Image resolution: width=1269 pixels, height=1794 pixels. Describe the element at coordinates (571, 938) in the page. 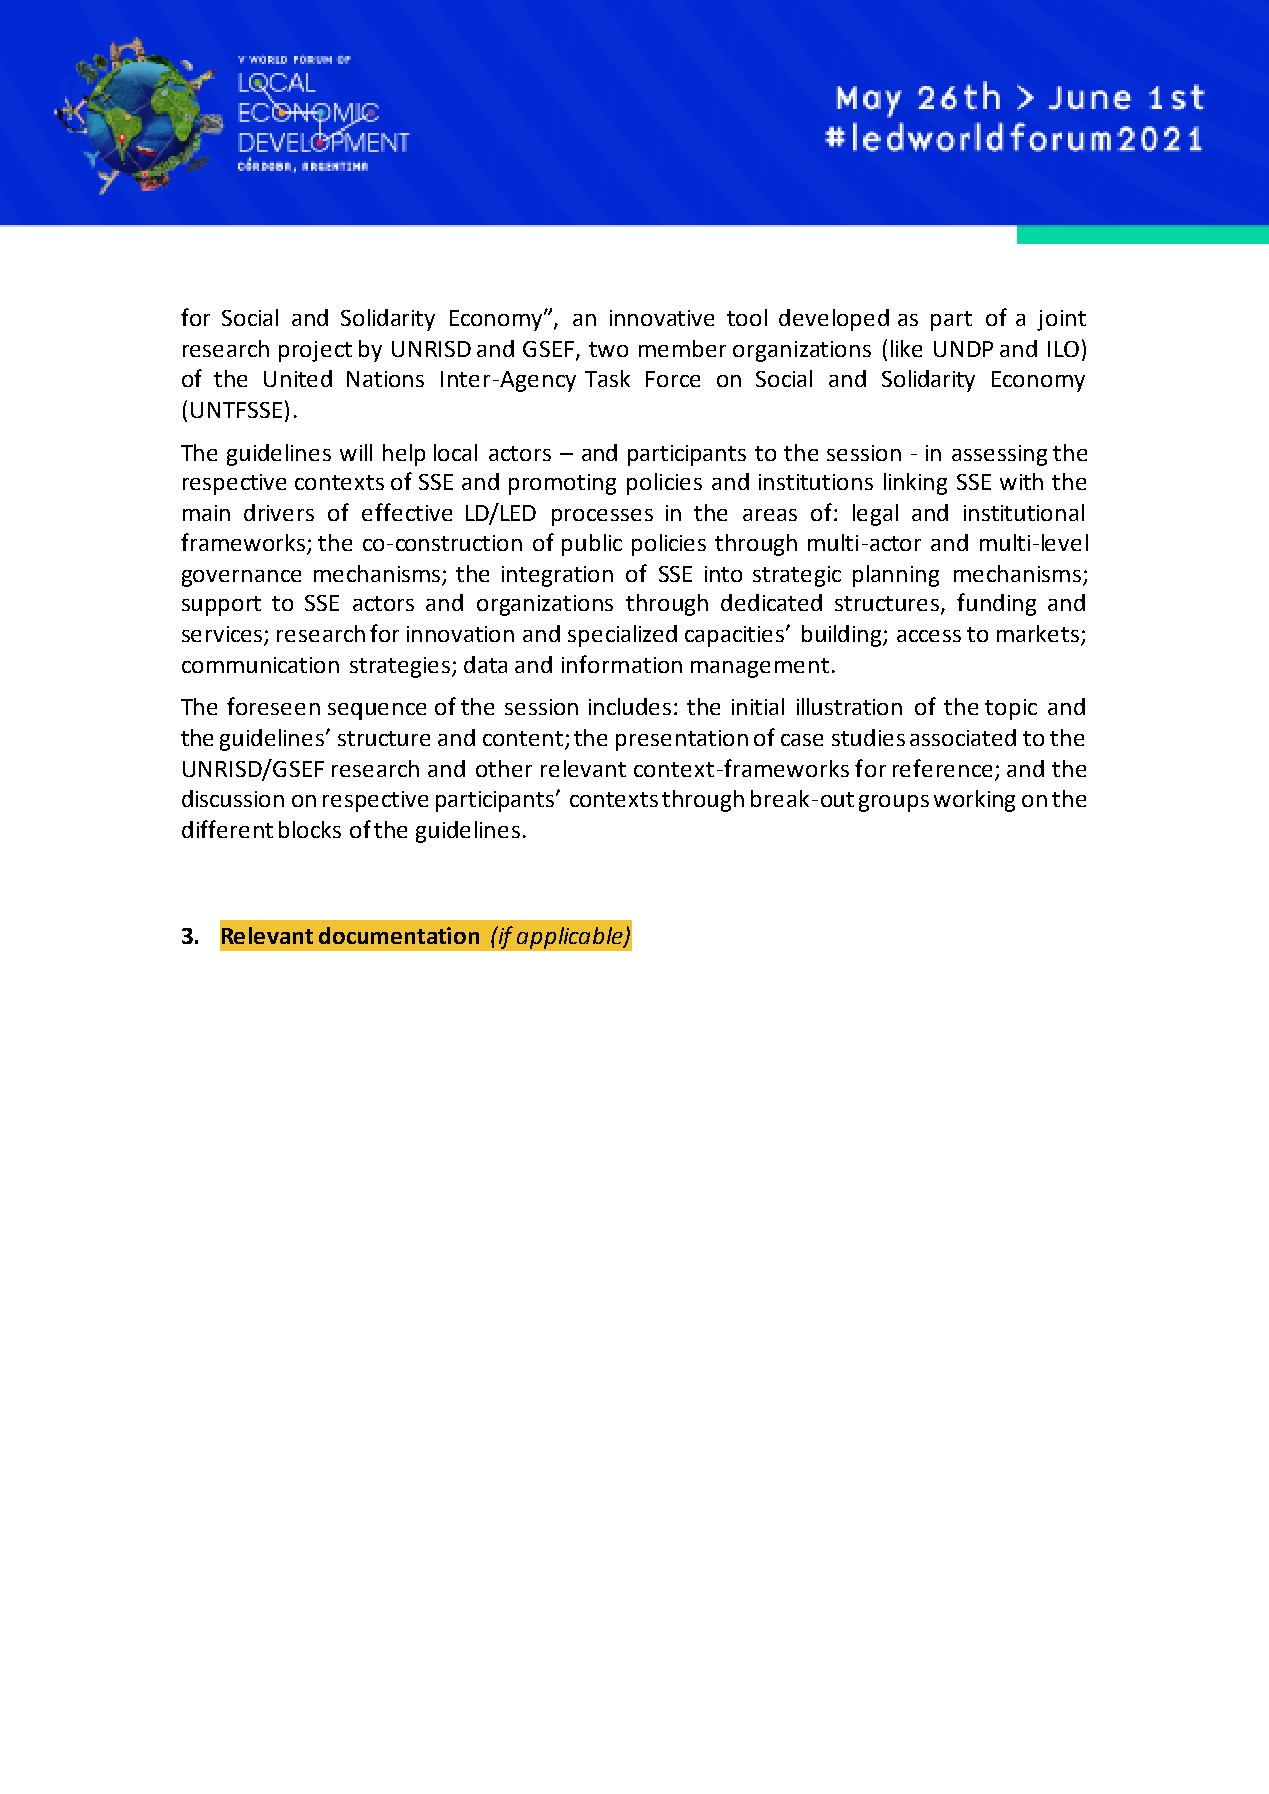

I see `applicable` at that location.
